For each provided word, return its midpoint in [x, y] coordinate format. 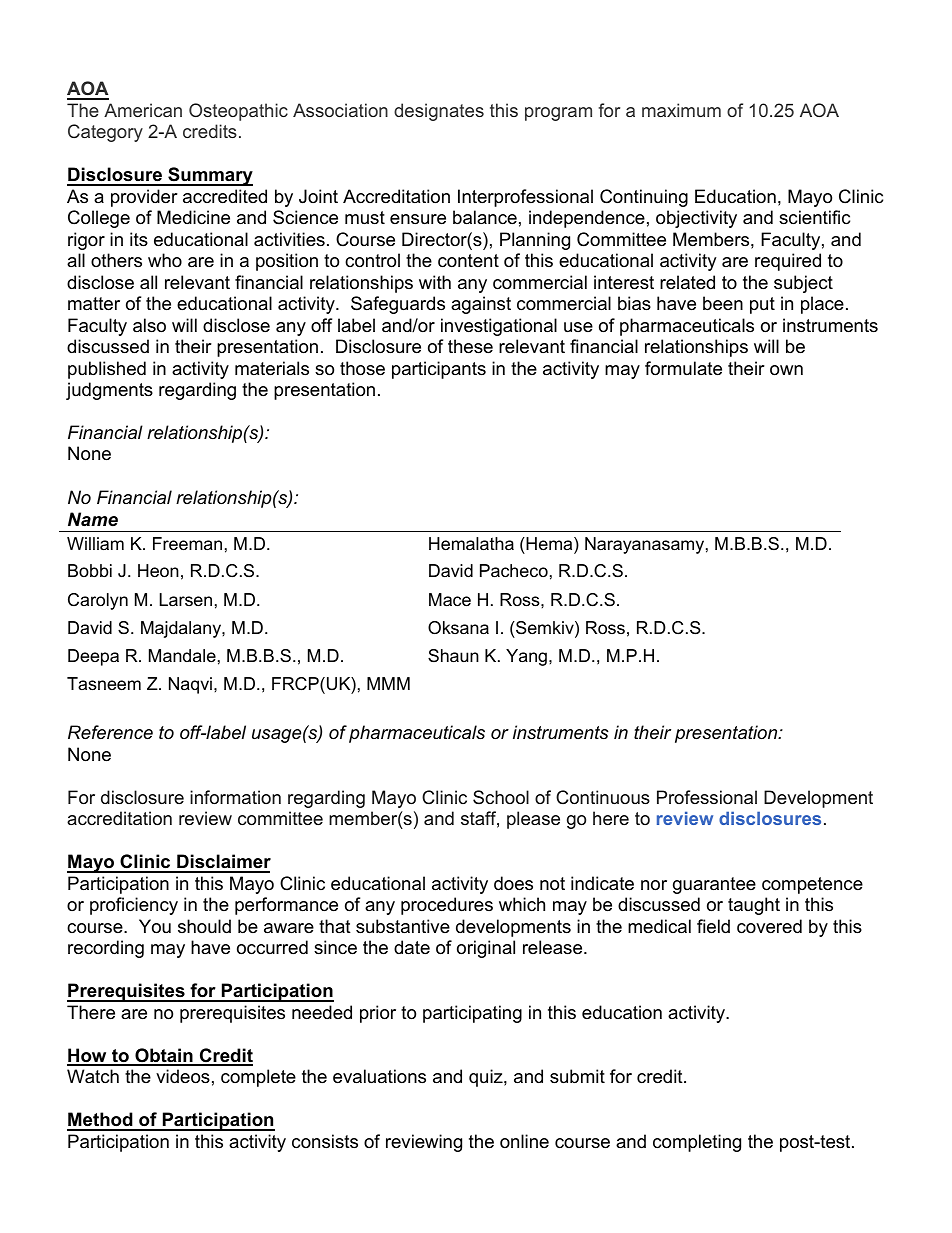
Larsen [186, 600]
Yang [526, 657]
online [524, 1141]
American [143, 110]
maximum [681, 110]
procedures [447, 906]
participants [439, 370]
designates [439, 112]
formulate [683, 368]
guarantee [714, 885]
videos [183, 1076]
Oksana [458, 628]
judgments [109, 391]
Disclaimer [223, 863]
